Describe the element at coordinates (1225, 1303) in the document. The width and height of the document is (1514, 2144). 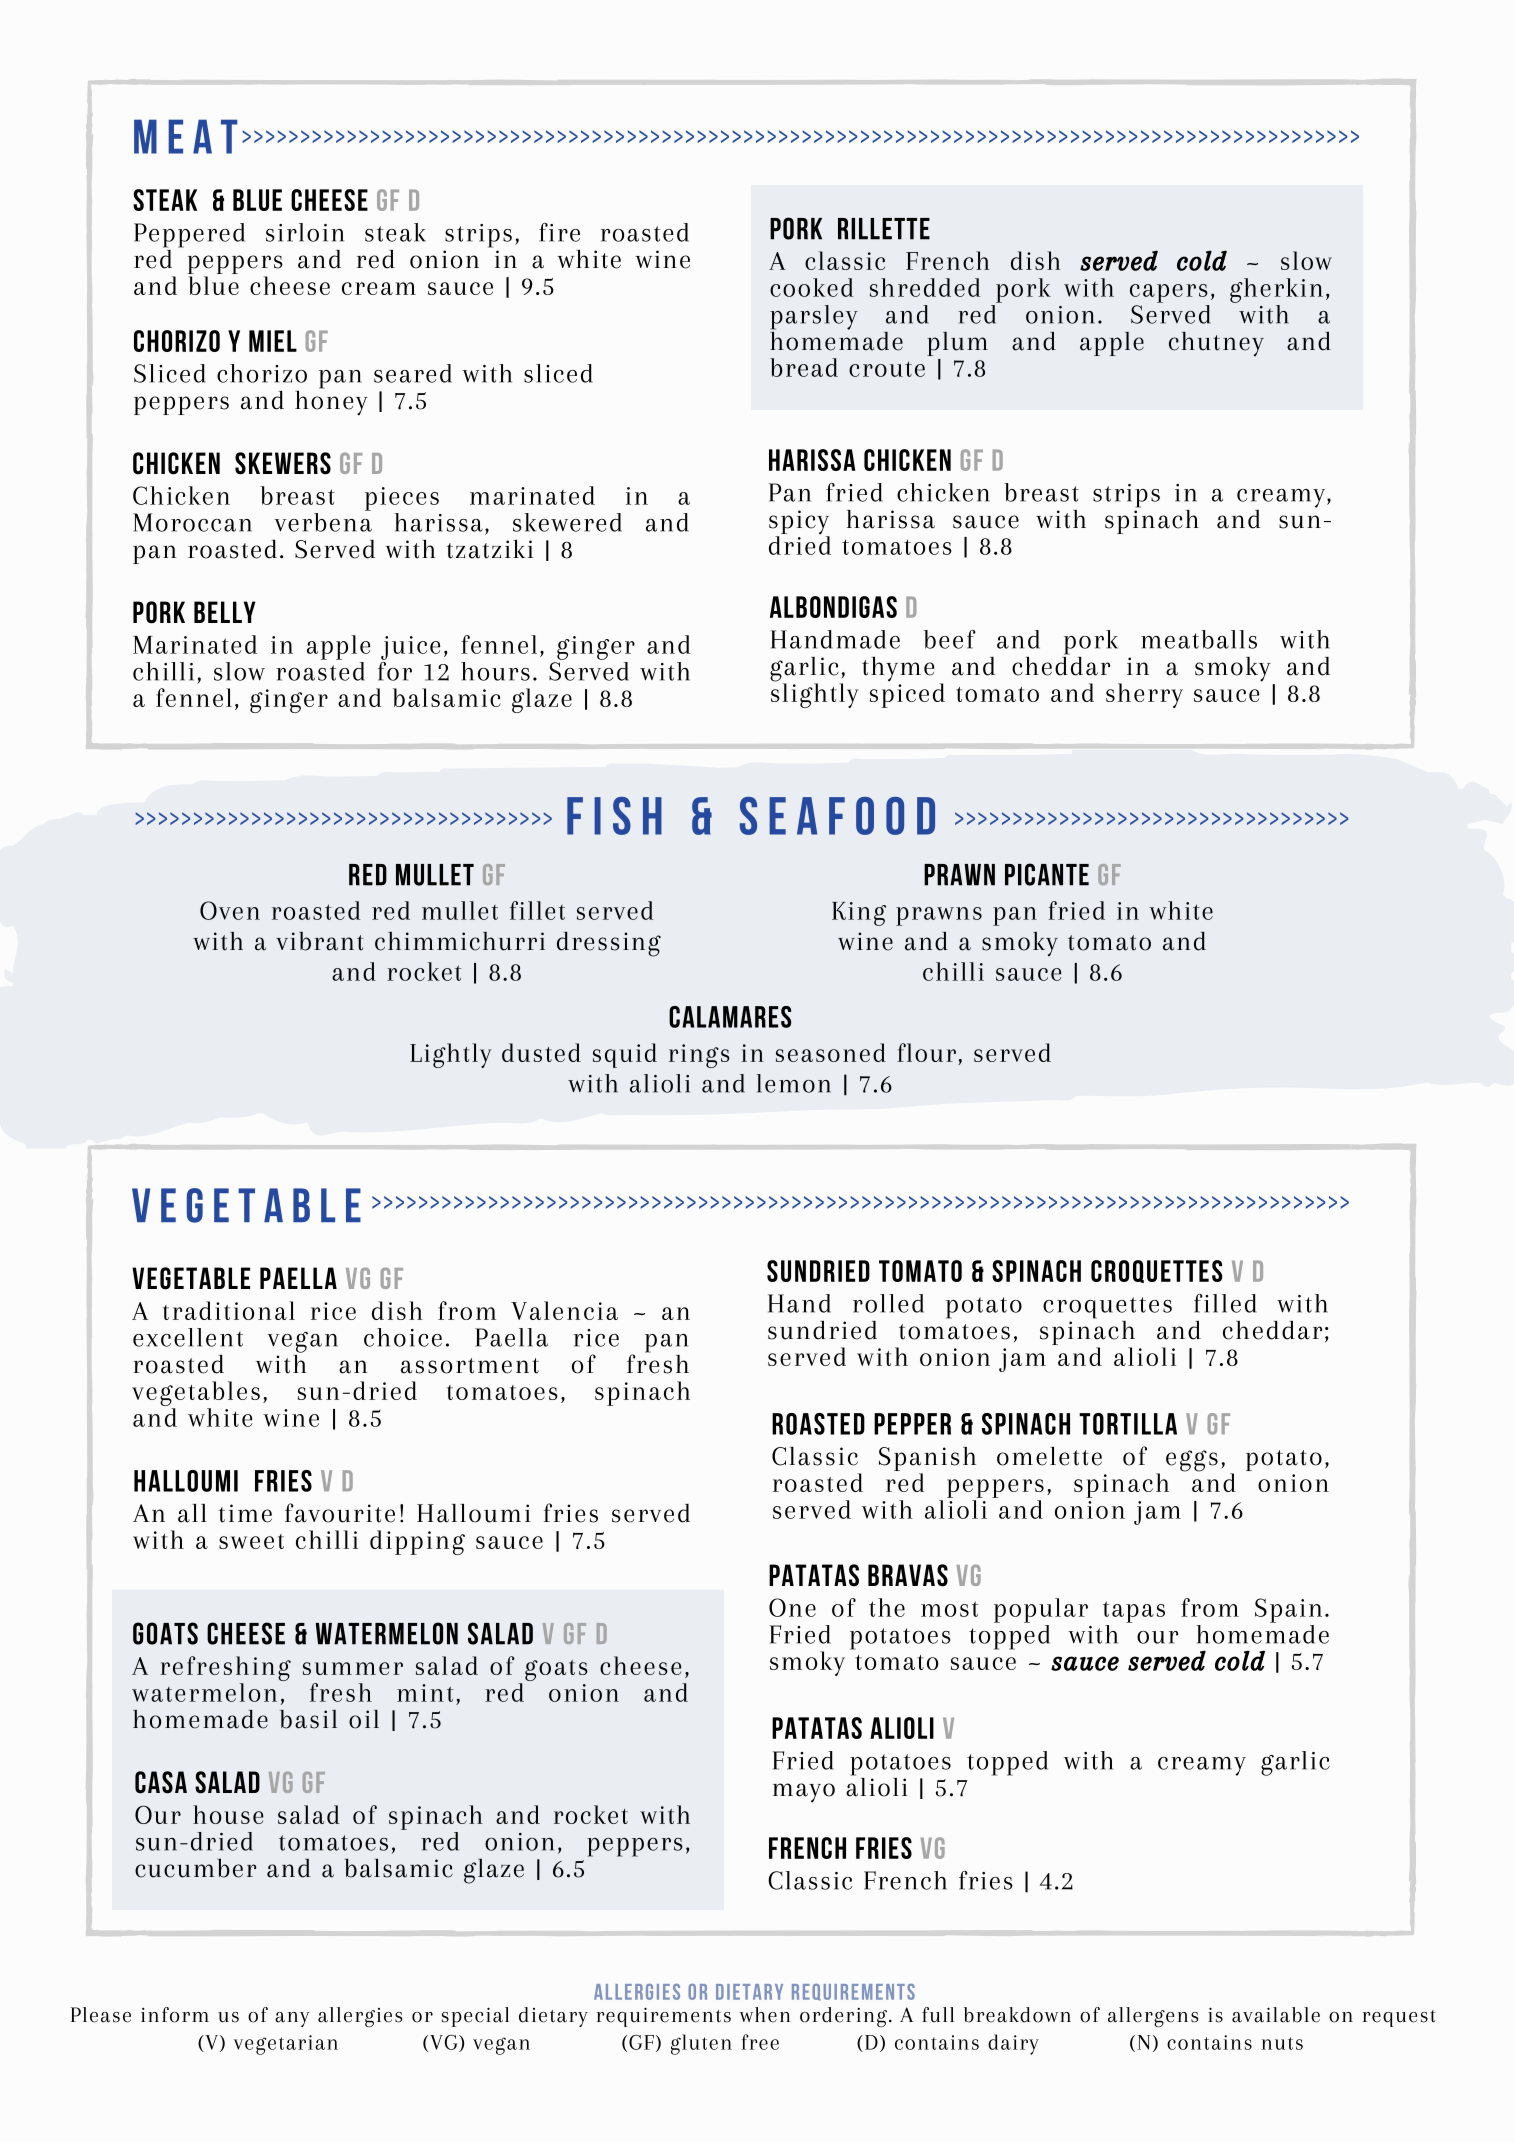
I see `filled` at that location.
